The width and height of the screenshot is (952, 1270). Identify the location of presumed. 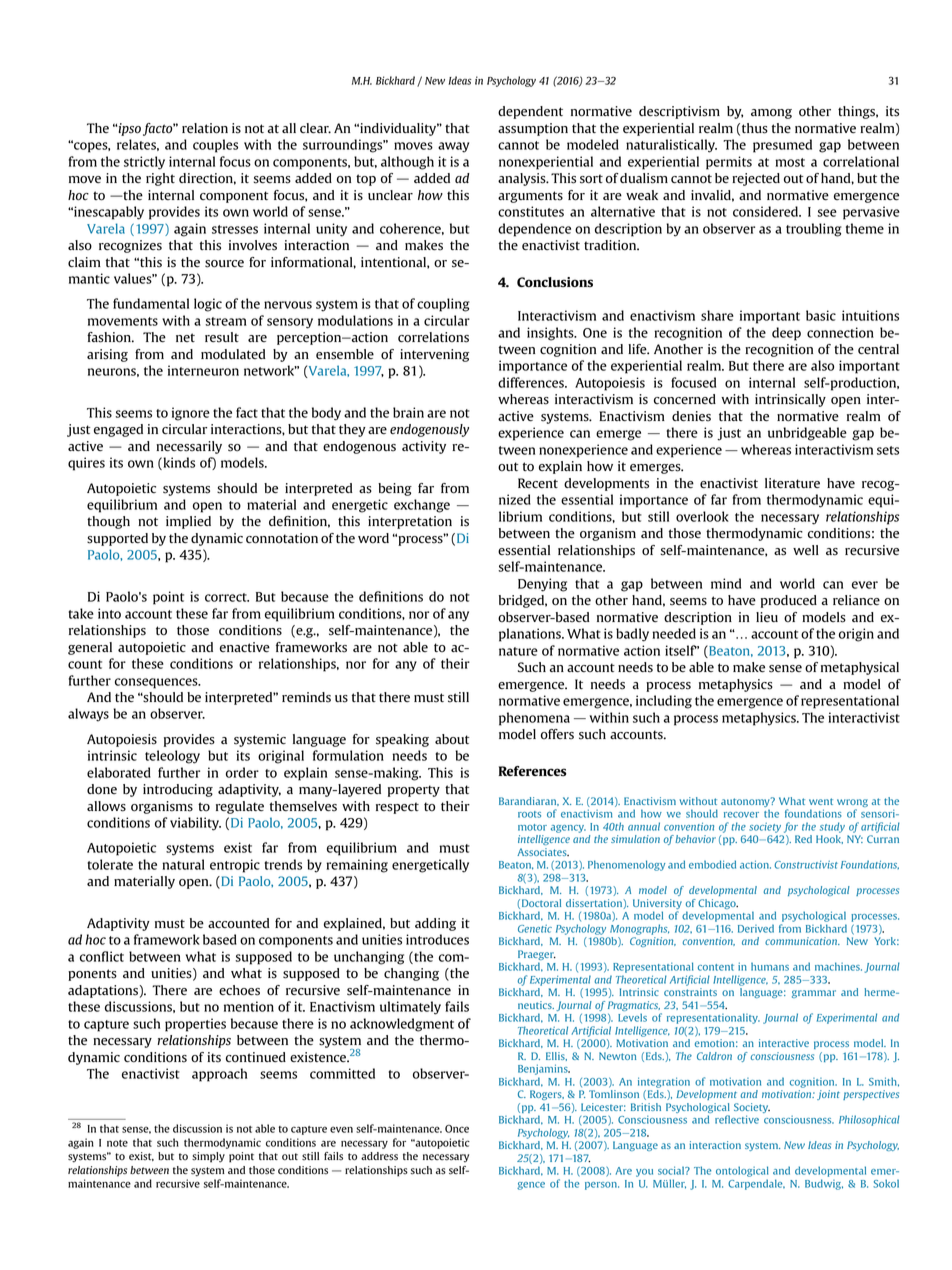
(782, 146).
